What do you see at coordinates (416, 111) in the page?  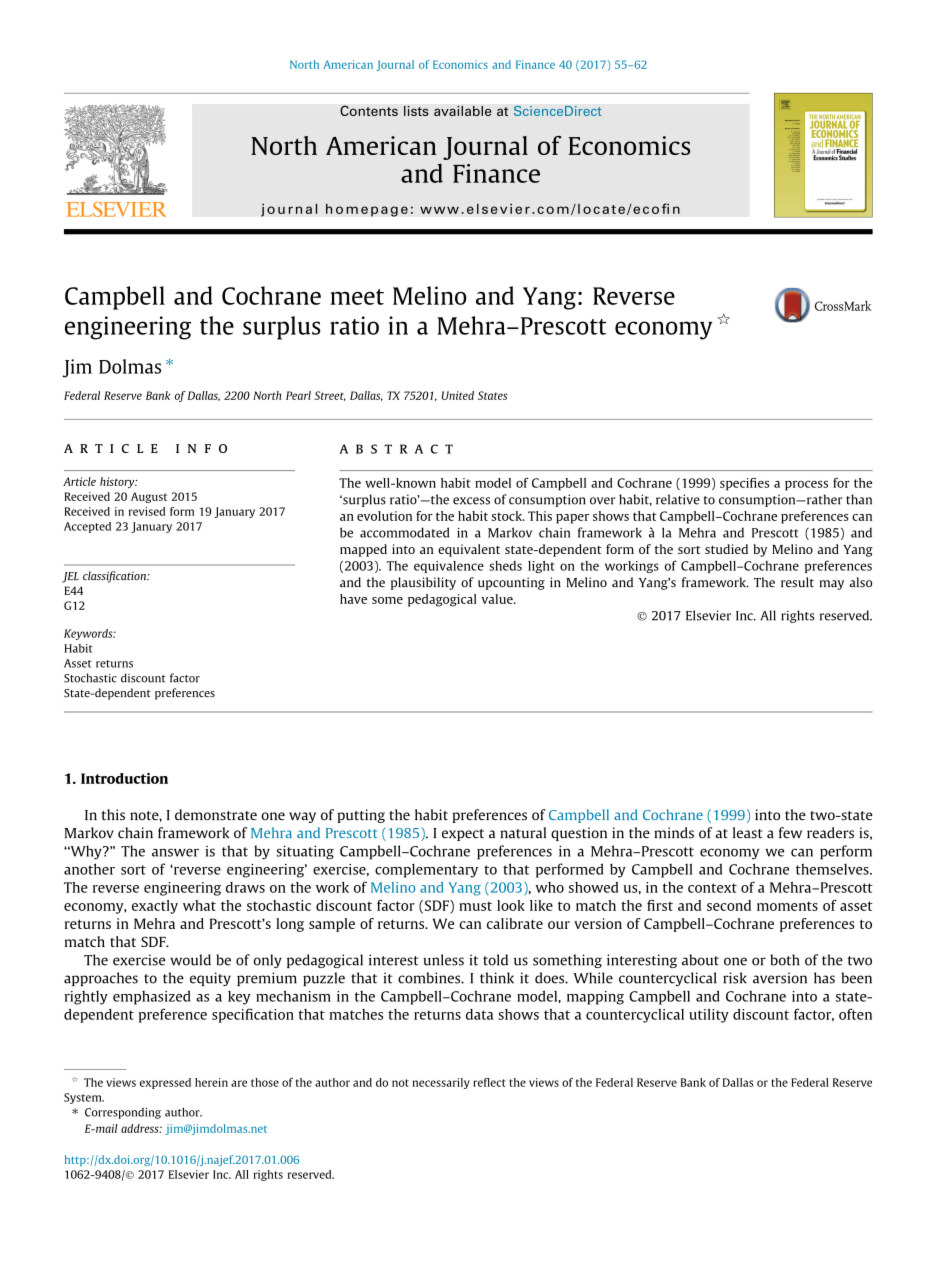 I see `lists` at bounding box center [416, 111].
